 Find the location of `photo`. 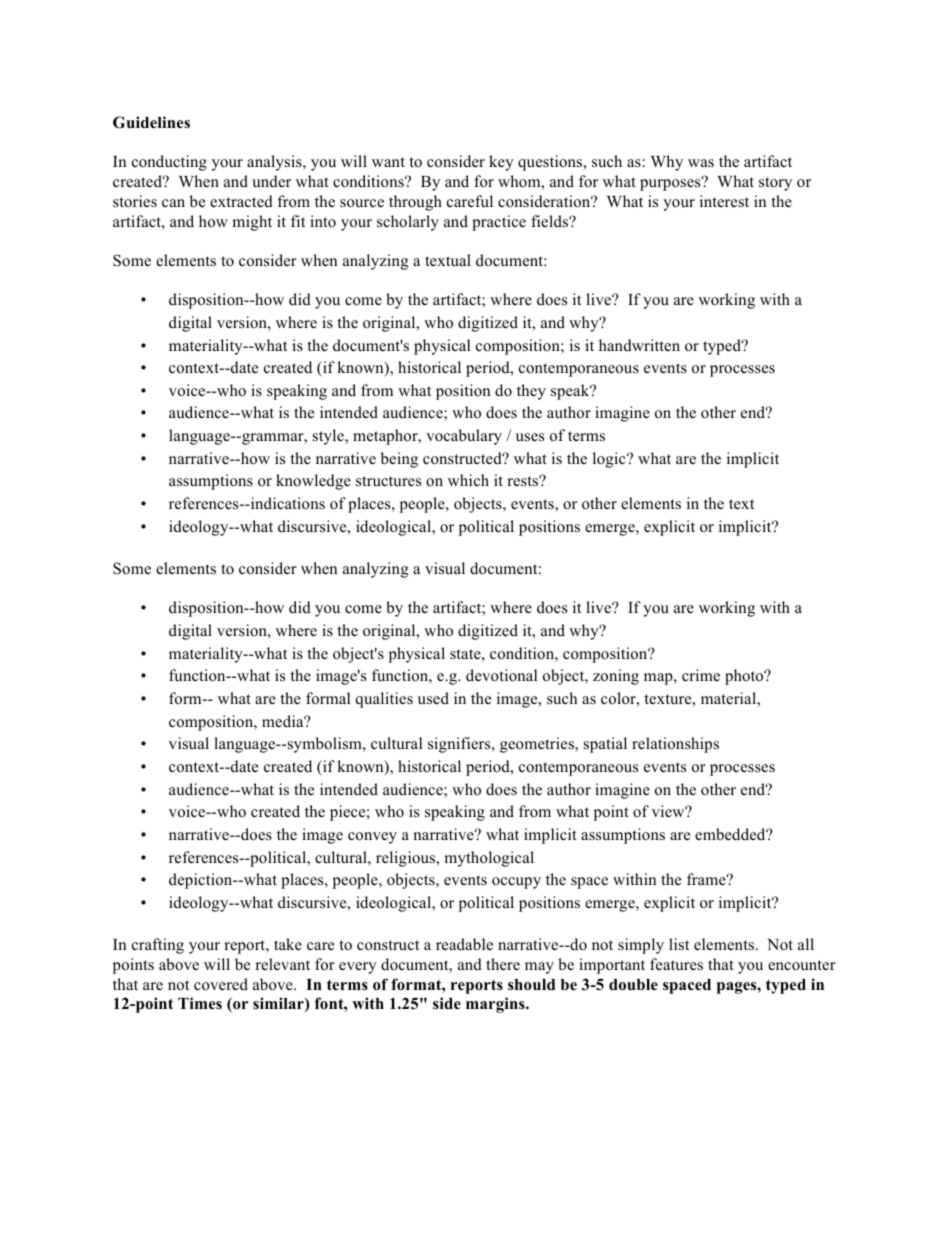

photo is located at coordinates (745, 677).
